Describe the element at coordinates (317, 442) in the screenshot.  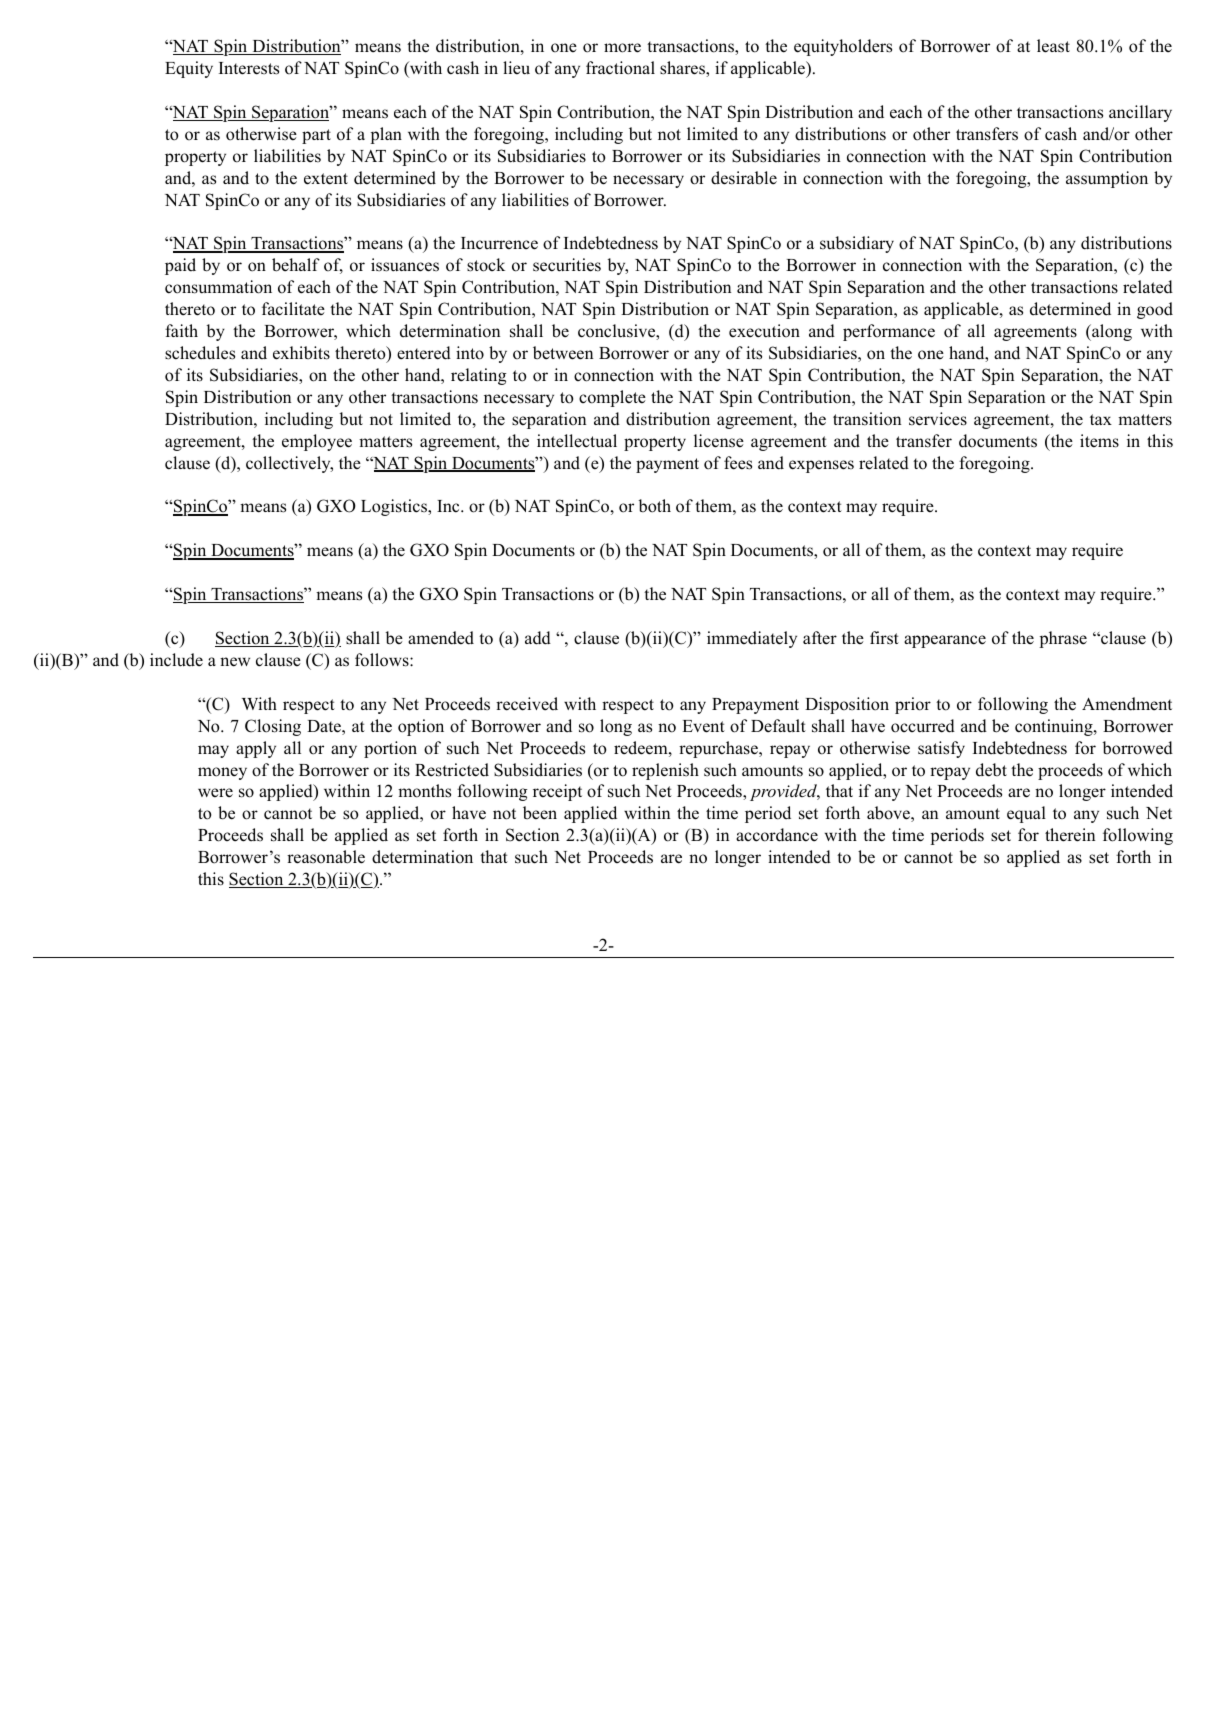
I see `employee` at that location.
